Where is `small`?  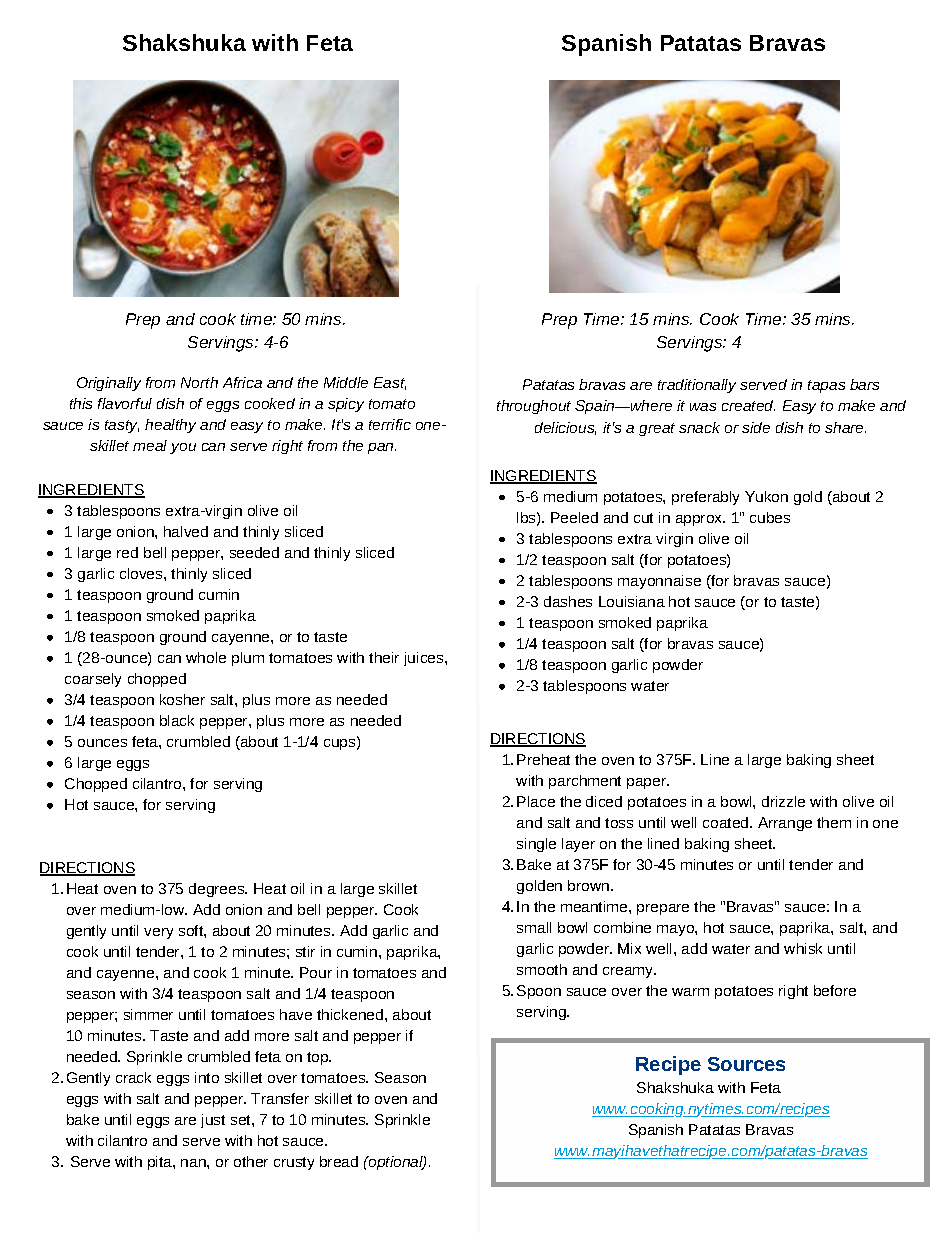
small is located at coordinates (534, 927).
